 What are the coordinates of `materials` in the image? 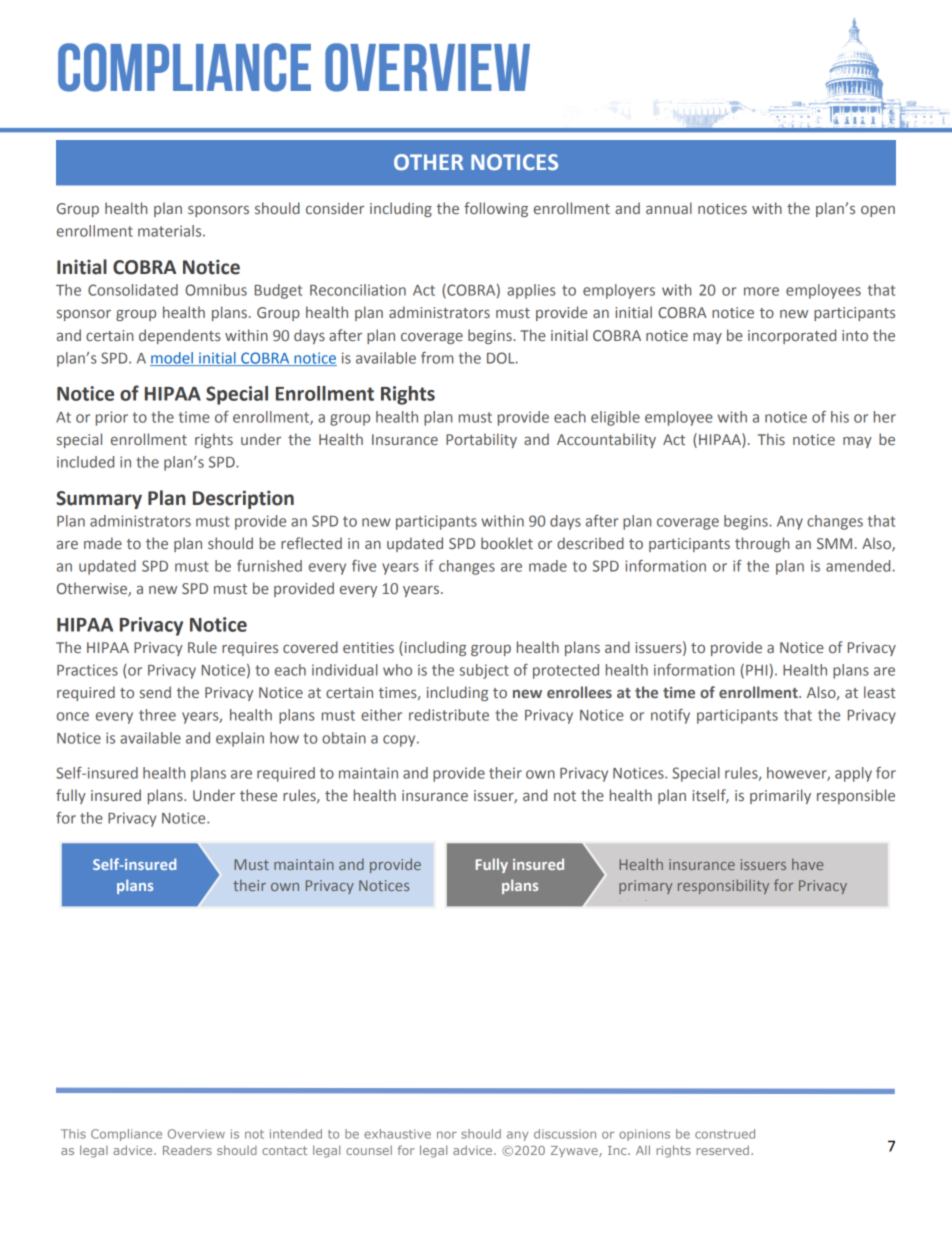 It's located at (171, 231).
